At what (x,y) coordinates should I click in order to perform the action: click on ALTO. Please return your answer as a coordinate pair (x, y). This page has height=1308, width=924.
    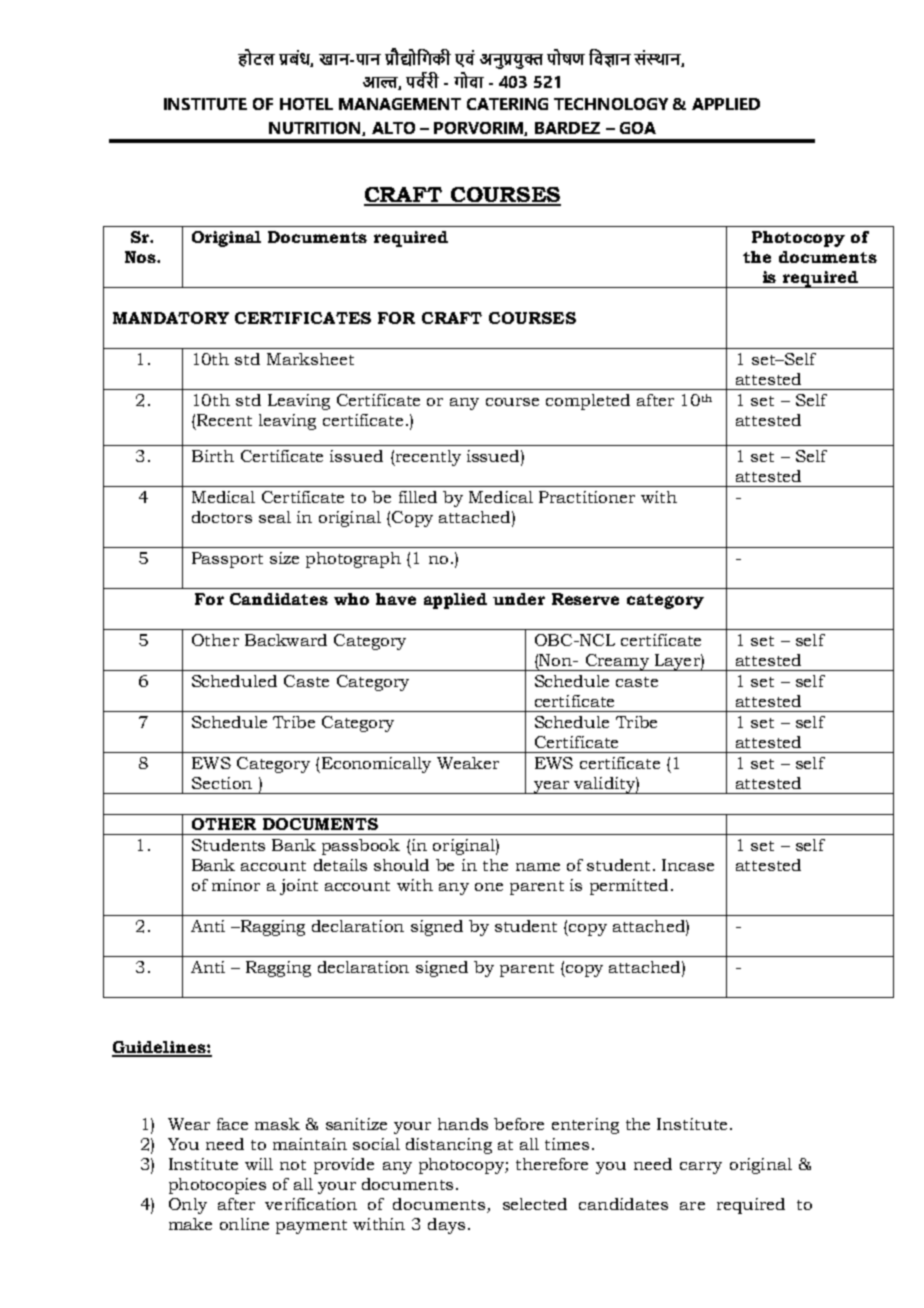
    Looking at the image, I should click on (393, 128).
